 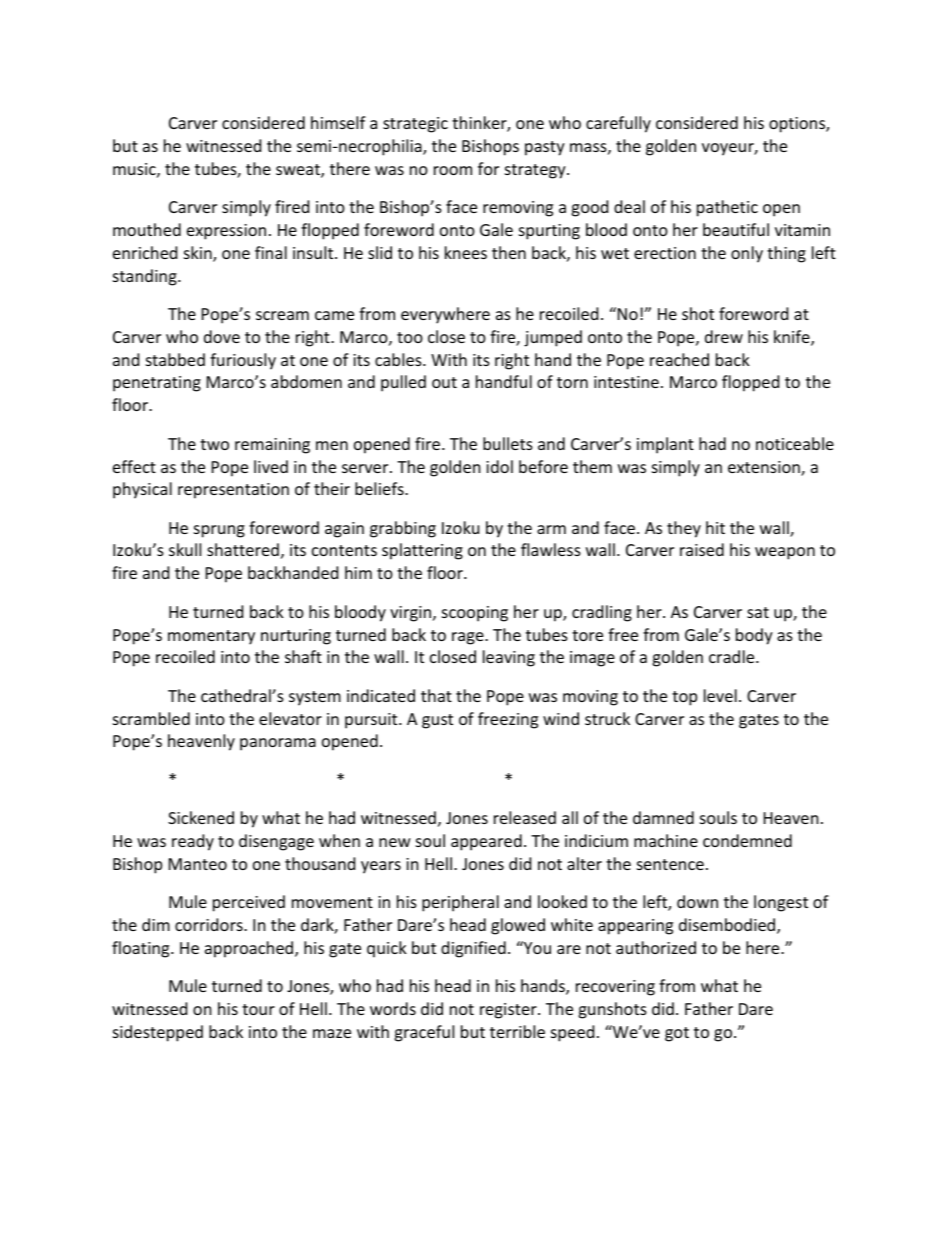 What do you see at coordinates (525, 817) in the page?
I see `released` at bounding box center [525, 817].
